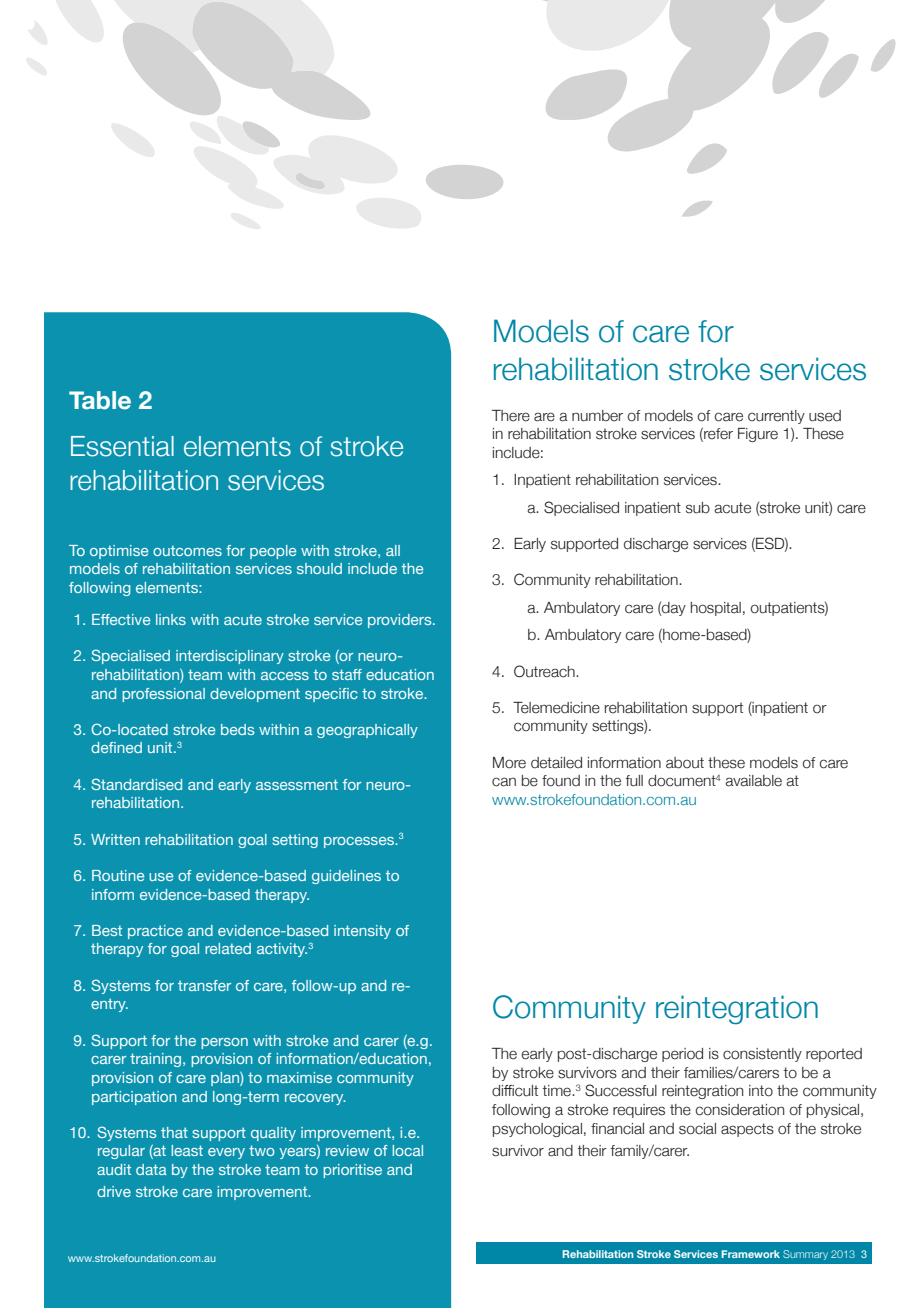 Image resolution: width=924 pixels, height=1308 pixels. What do you see at coordinates (685, 763) in the image?
I see `about` at bounding box center [685, 763].
